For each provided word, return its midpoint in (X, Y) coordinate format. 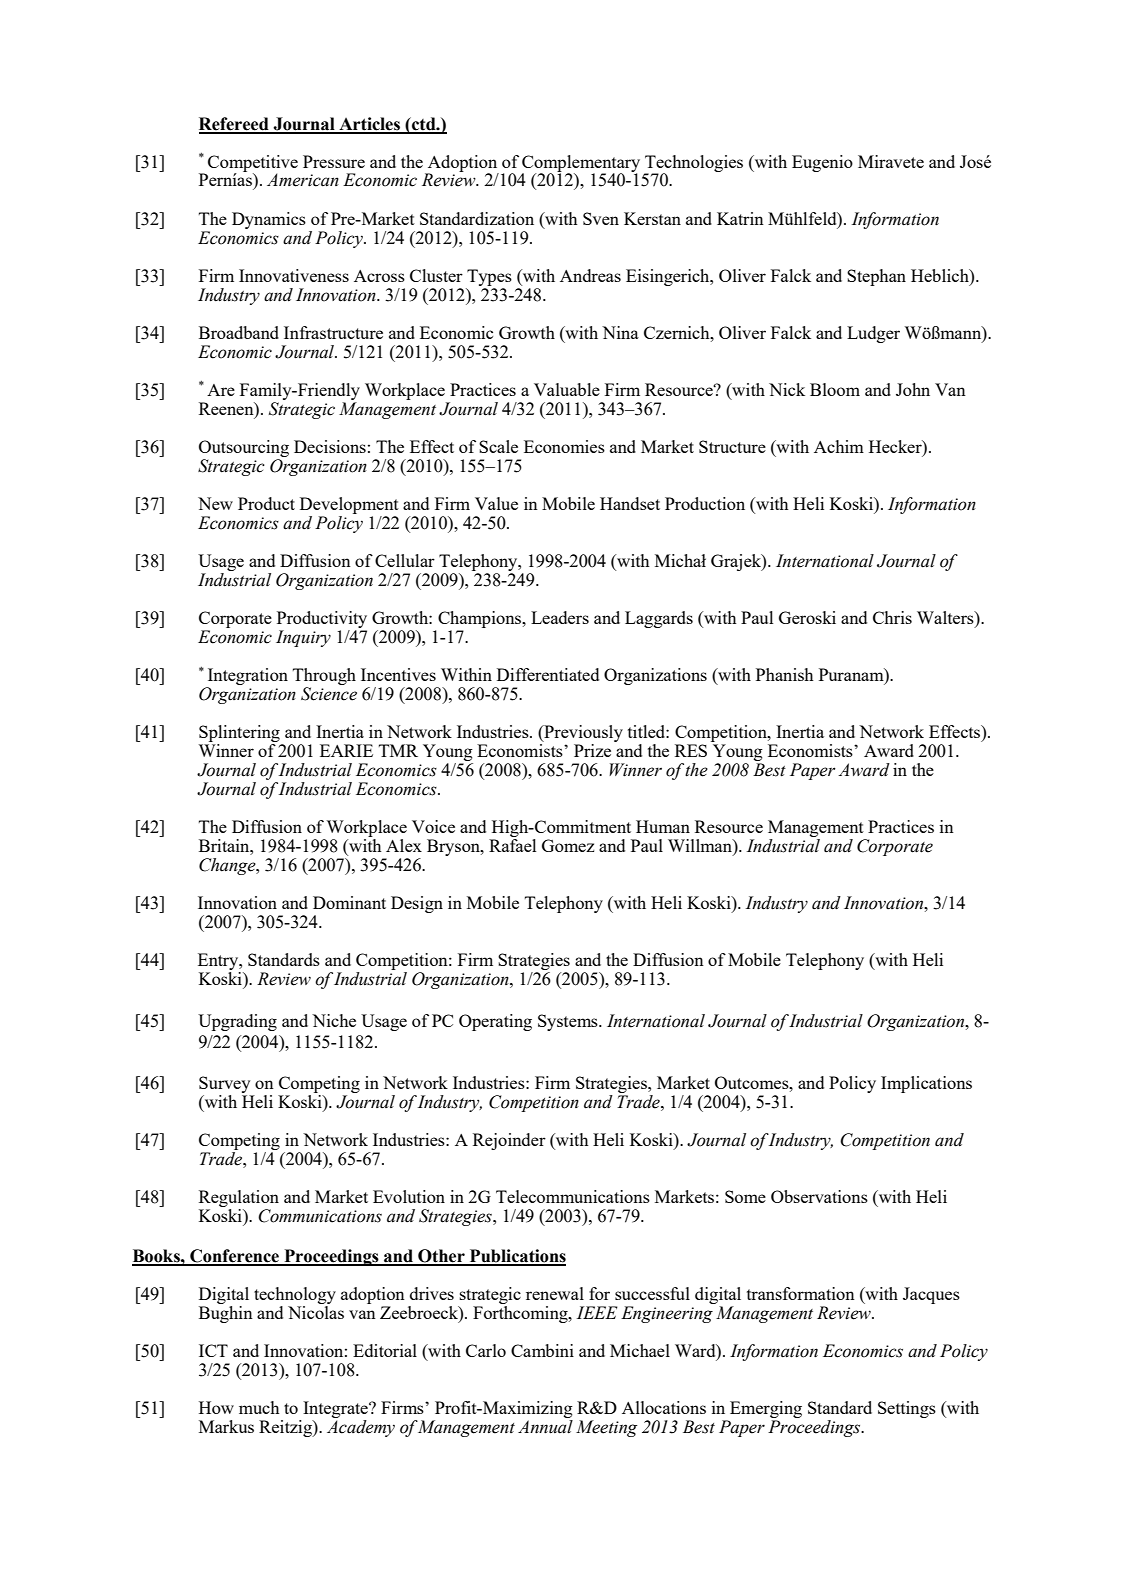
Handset (630, 503)
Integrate (335, 1411)
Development (349, 505)
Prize (592, 750)
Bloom (835, 389)
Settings (907, 1409)
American (303, 180)
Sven (601, 218)
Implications (926, 1084)
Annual (545, 1427)
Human (663, 826)
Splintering (240, 735)
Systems (569, 1022)
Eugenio (822, 163)
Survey (224, 1084)
